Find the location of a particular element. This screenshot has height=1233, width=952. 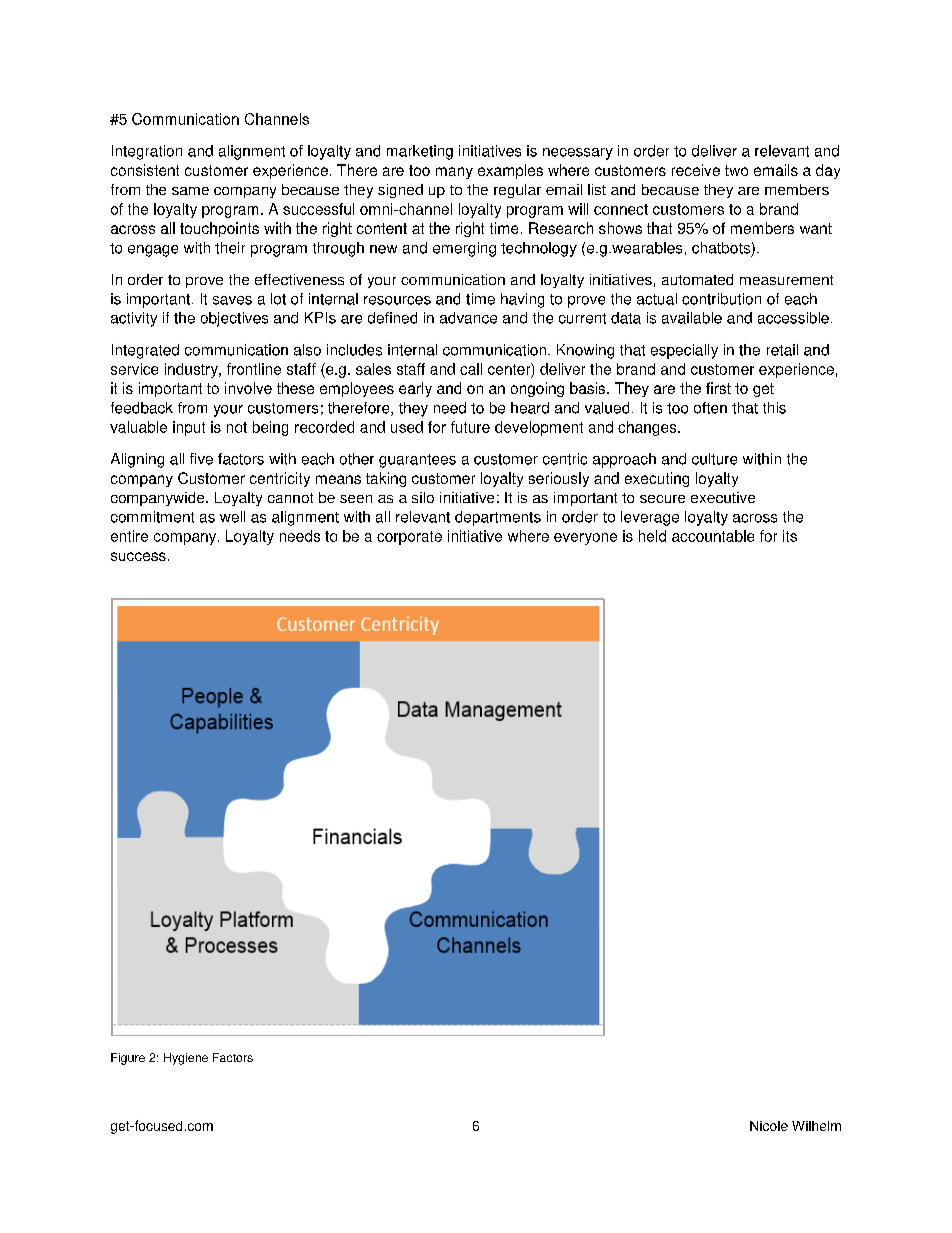

corporate is located at coordinates (409, 538).
